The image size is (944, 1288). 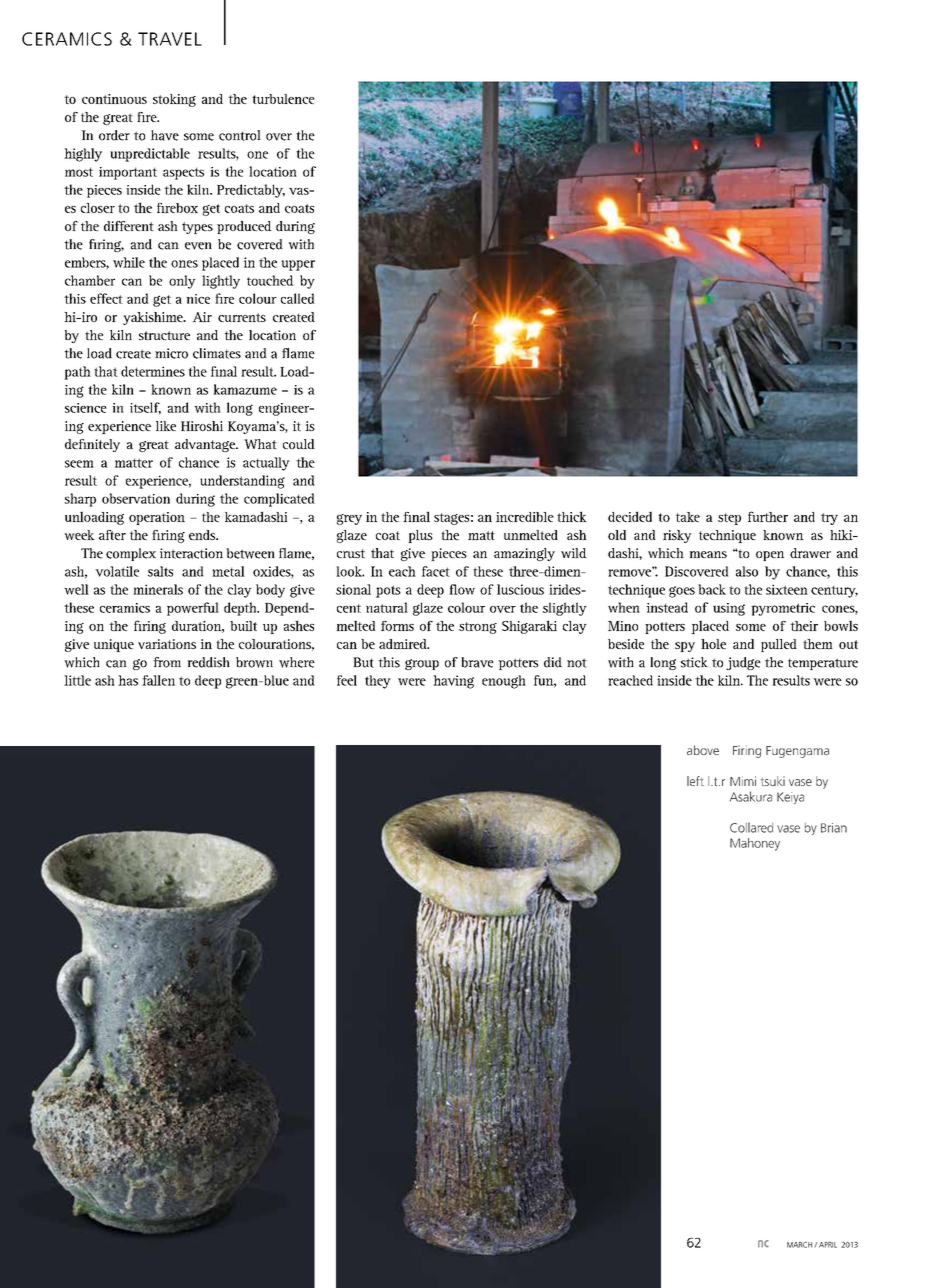 I want to click on upper, so click(x=298, y=265).
